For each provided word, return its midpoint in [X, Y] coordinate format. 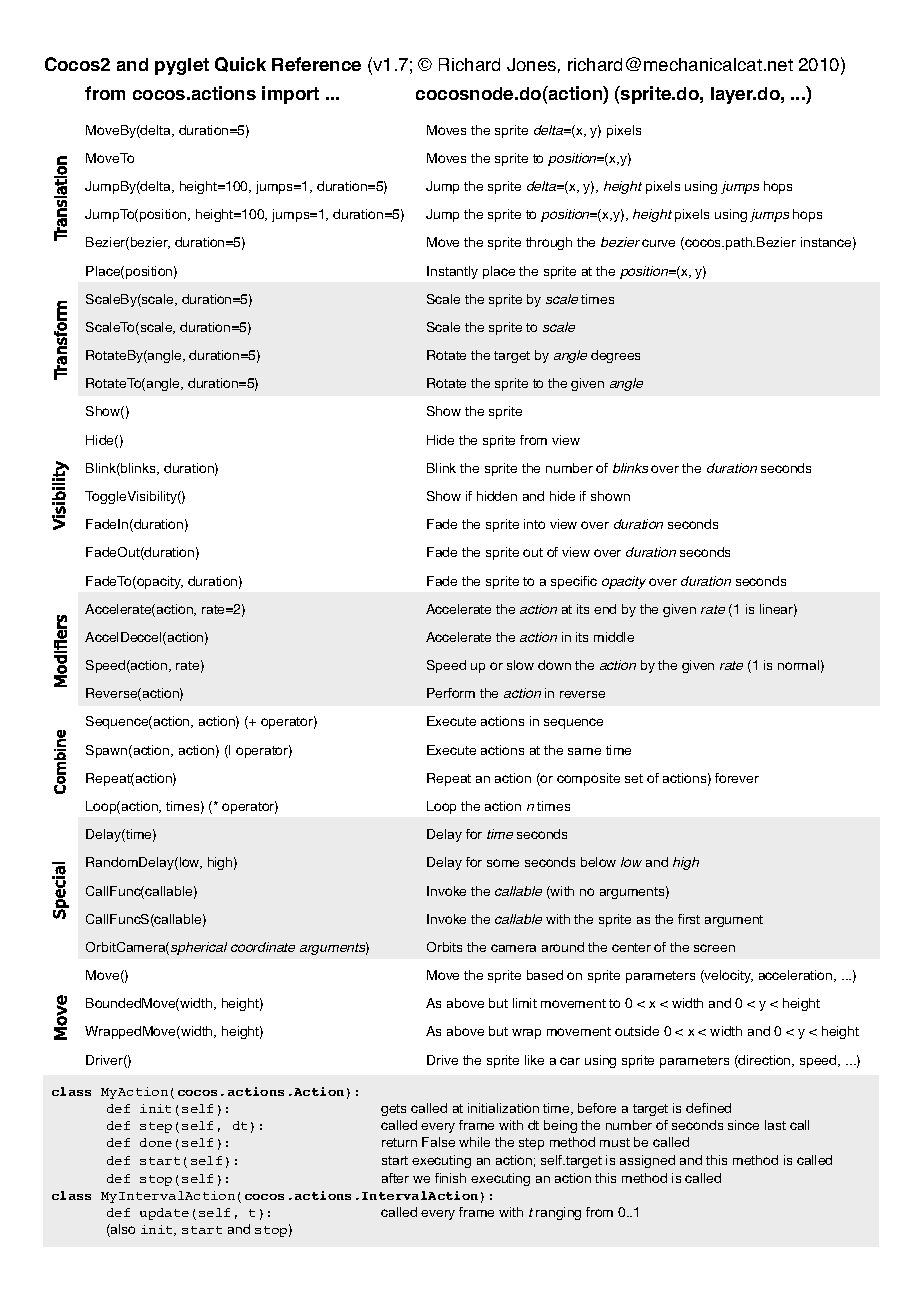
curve [658, 243]
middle [614, 637]
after [395, 1178]
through [549, 243]
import [290, 95]
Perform [451, 693]
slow [520, 665]
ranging [558, 1213]
